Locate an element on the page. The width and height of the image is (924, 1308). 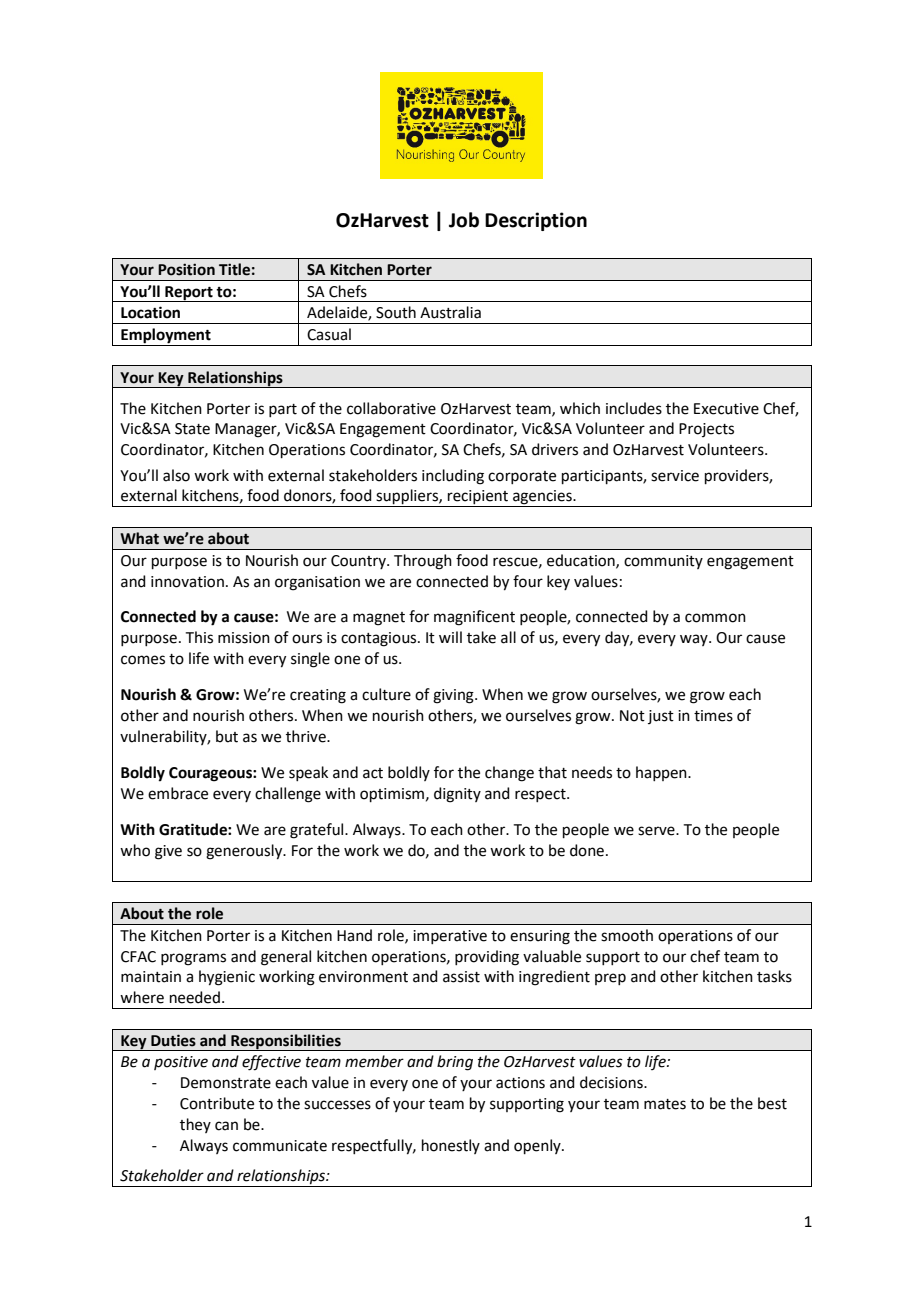
can is located at coordinates (226, 1126).
